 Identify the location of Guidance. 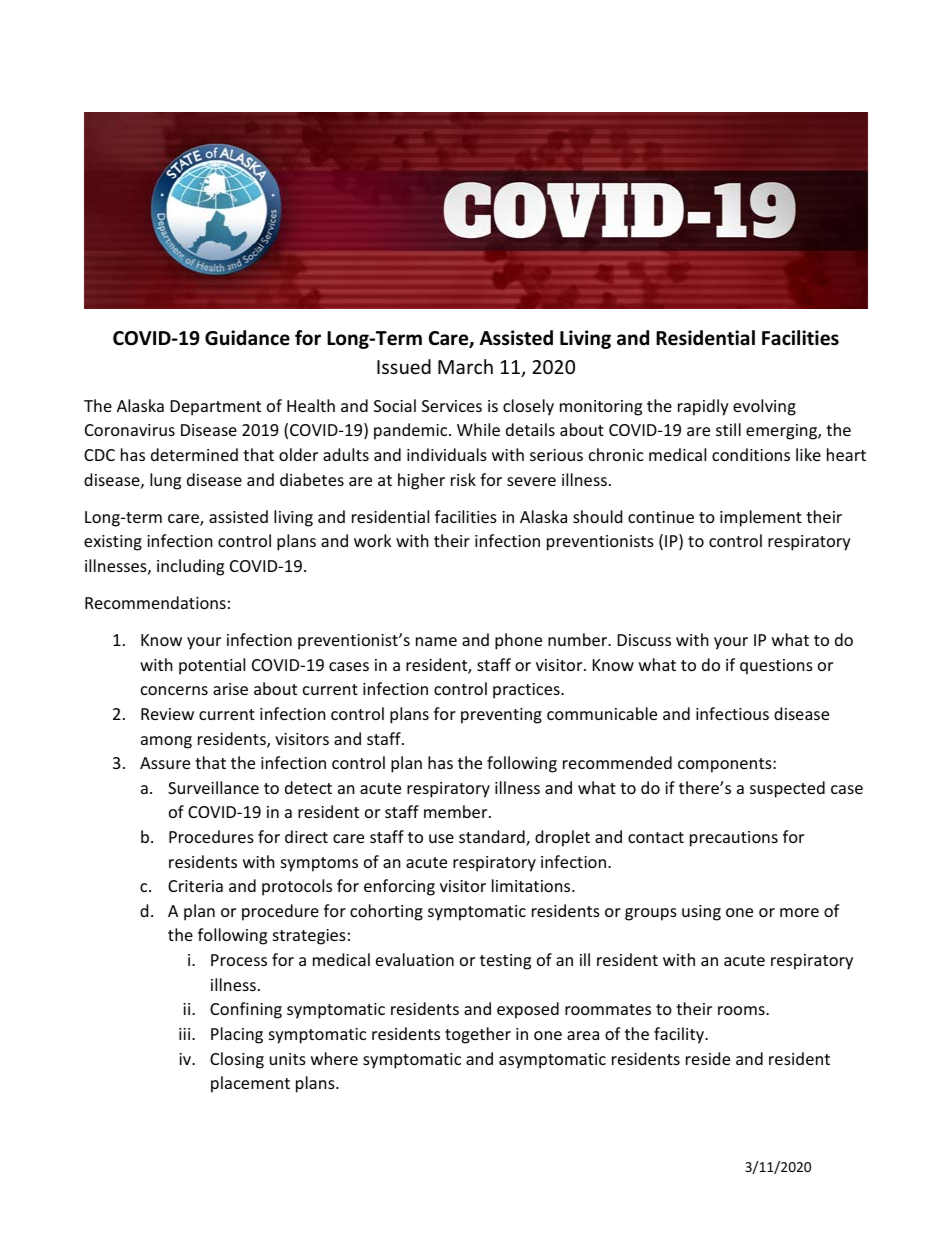
(247, 338).
